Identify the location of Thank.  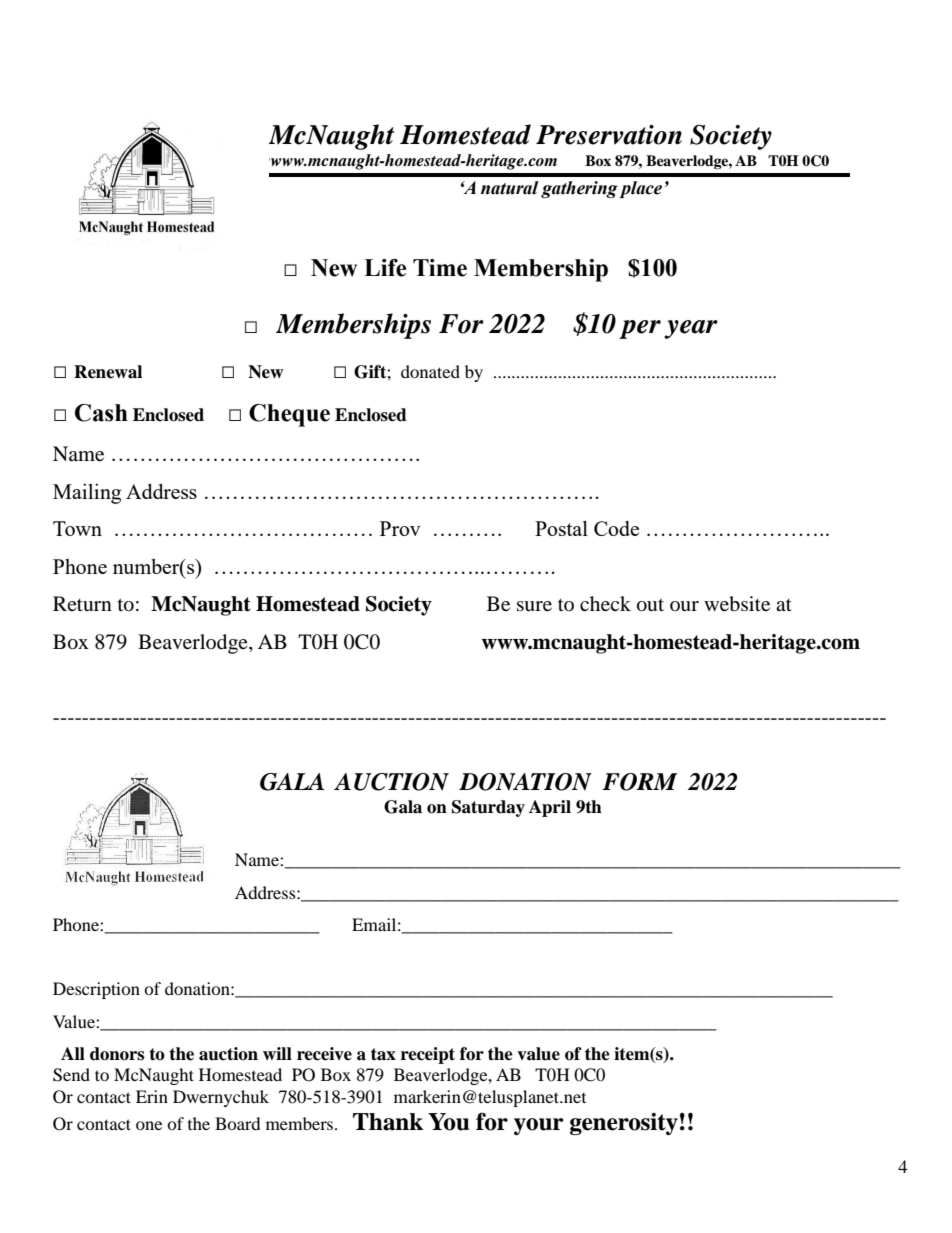
(388, 1122).
